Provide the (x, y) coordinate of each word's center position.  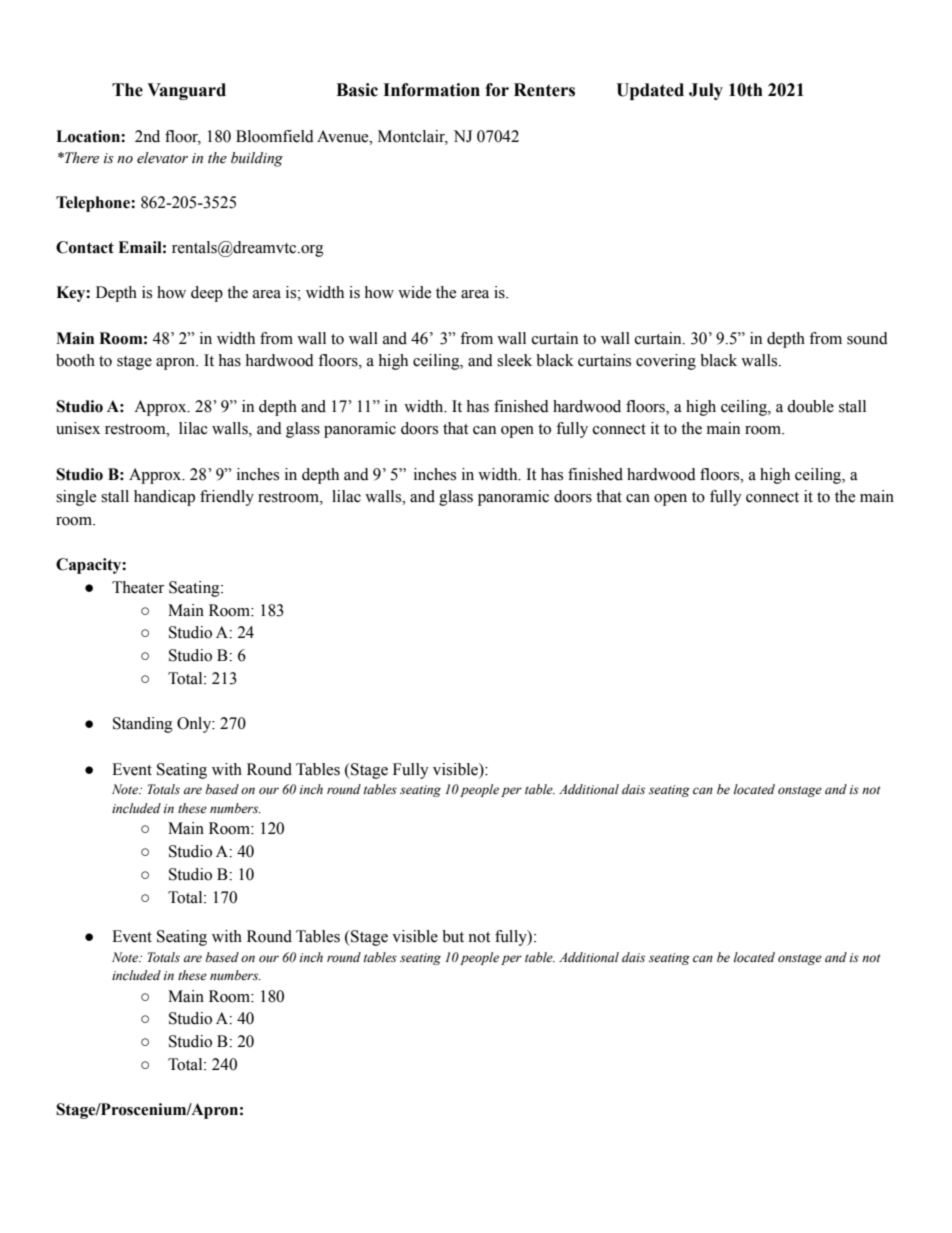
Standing (143, 725)
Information (431, 90)
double (810, 406)
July (706, 91)
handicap (164, 498)
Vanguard (186, 91)
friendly (227, 498)
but (453, 936)
